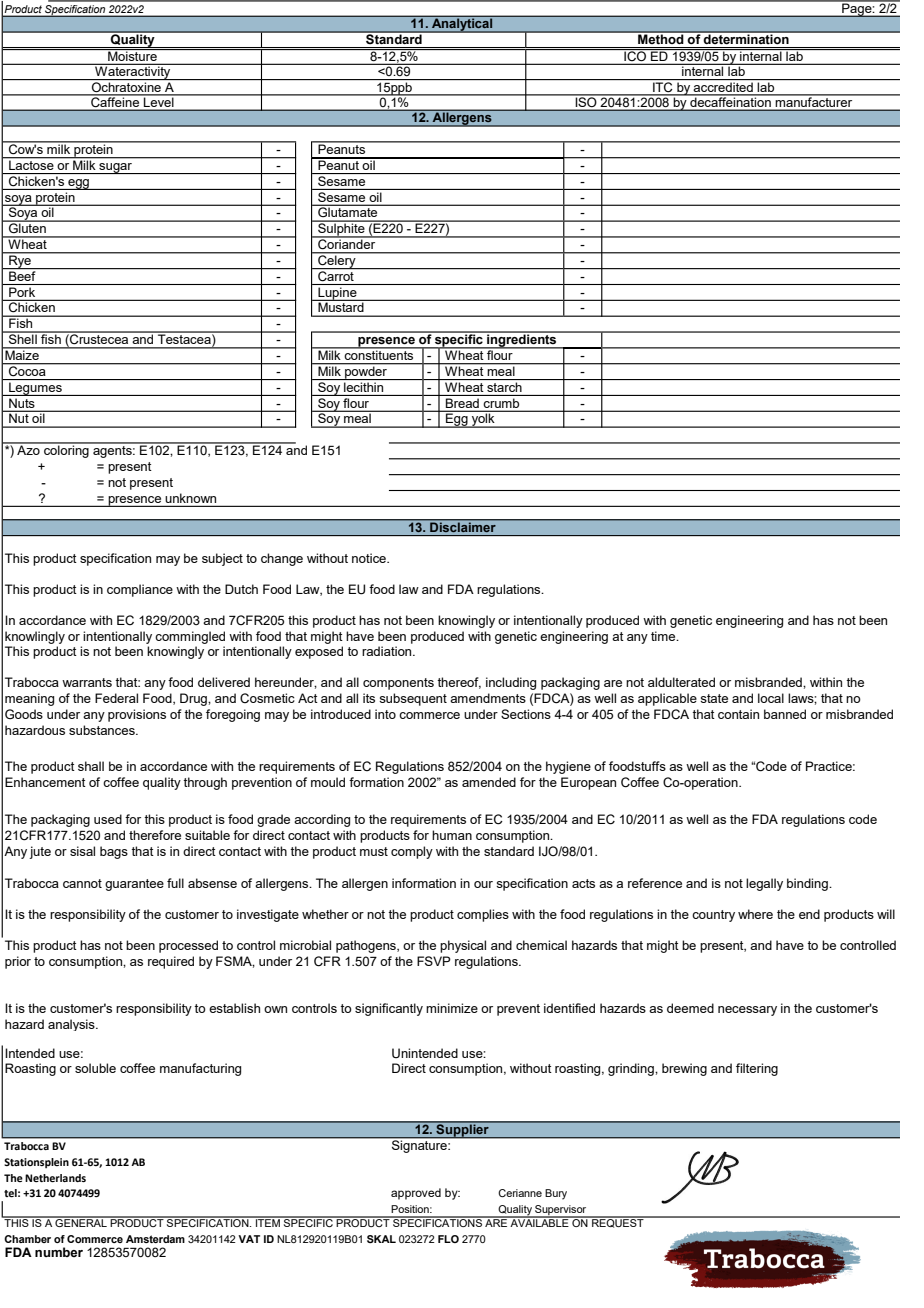  I want to click on analysis, so click(72, 1025).
